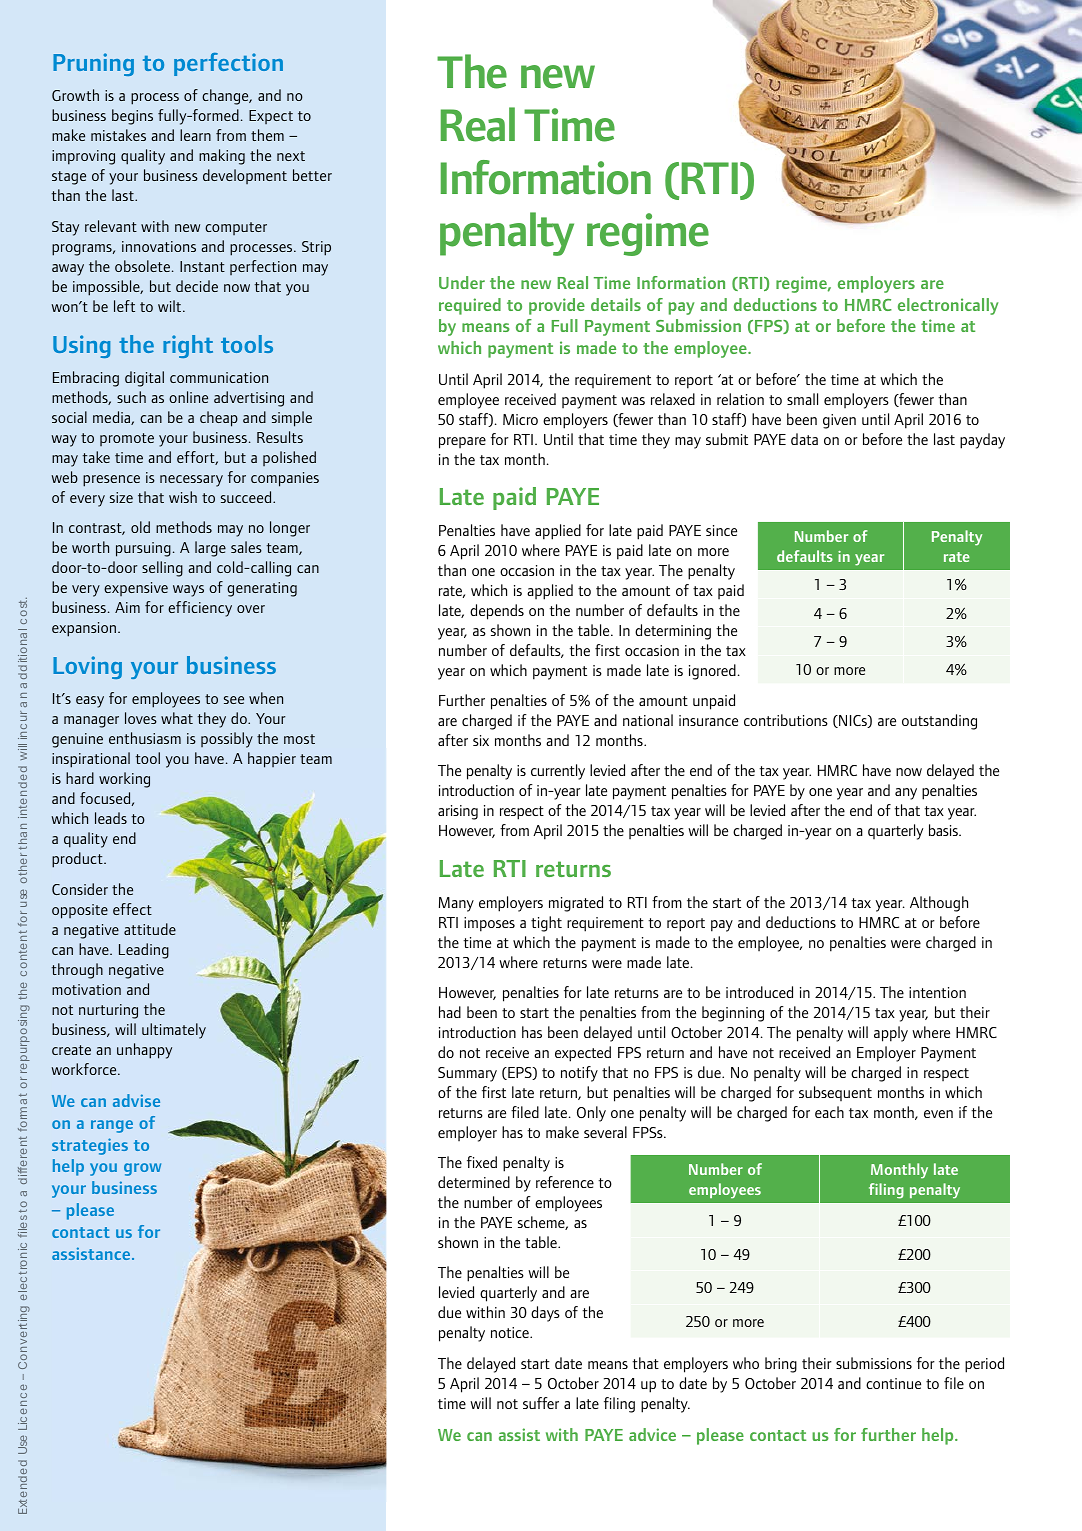 Image resolution: width=1082 pixels, height=1531 pixels. Describe the element at coordinates (558, 772) in the document. I see `currently` at that location.
